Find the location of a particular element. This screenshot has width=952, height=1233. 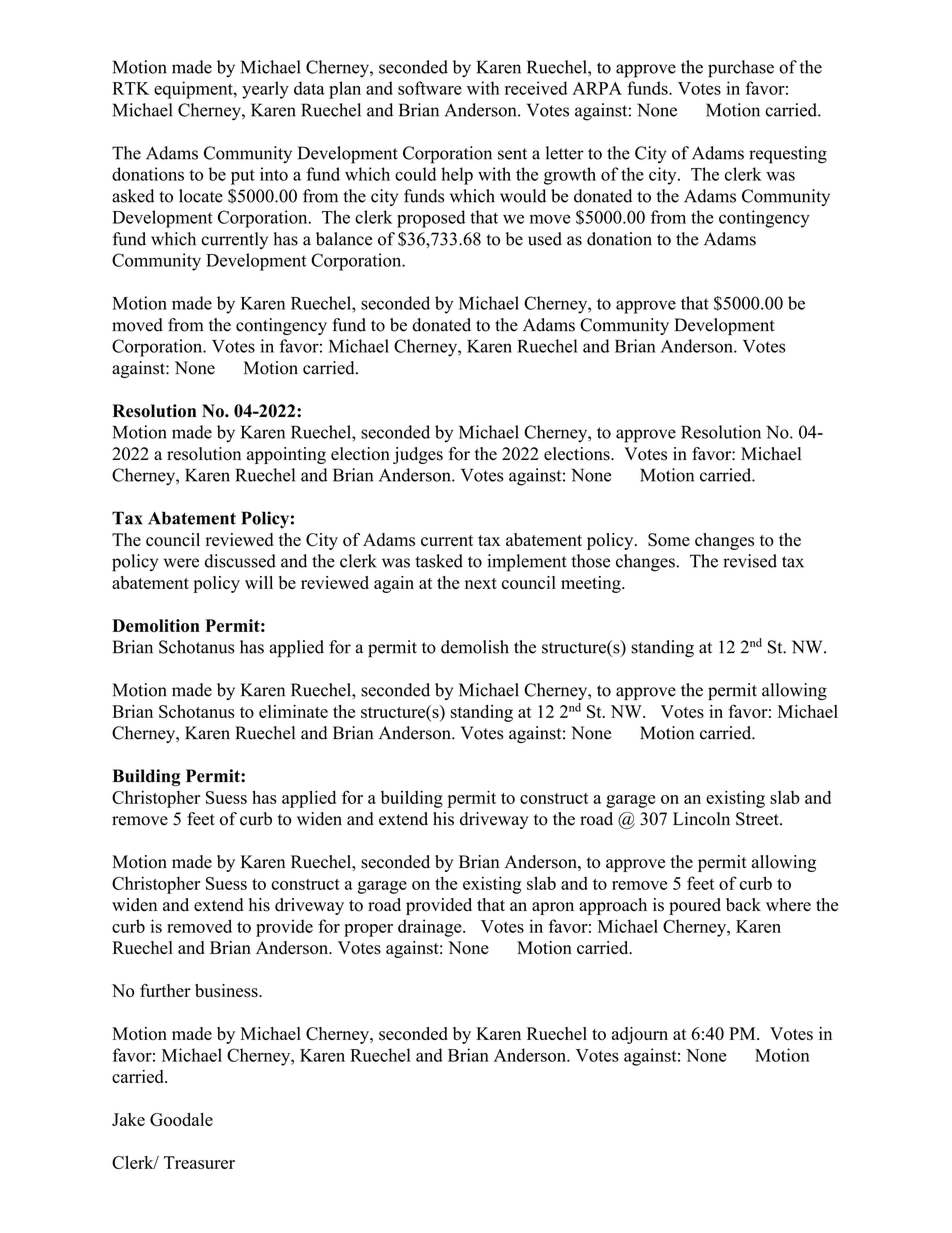

yearly is located at coordinates (265, 90).
